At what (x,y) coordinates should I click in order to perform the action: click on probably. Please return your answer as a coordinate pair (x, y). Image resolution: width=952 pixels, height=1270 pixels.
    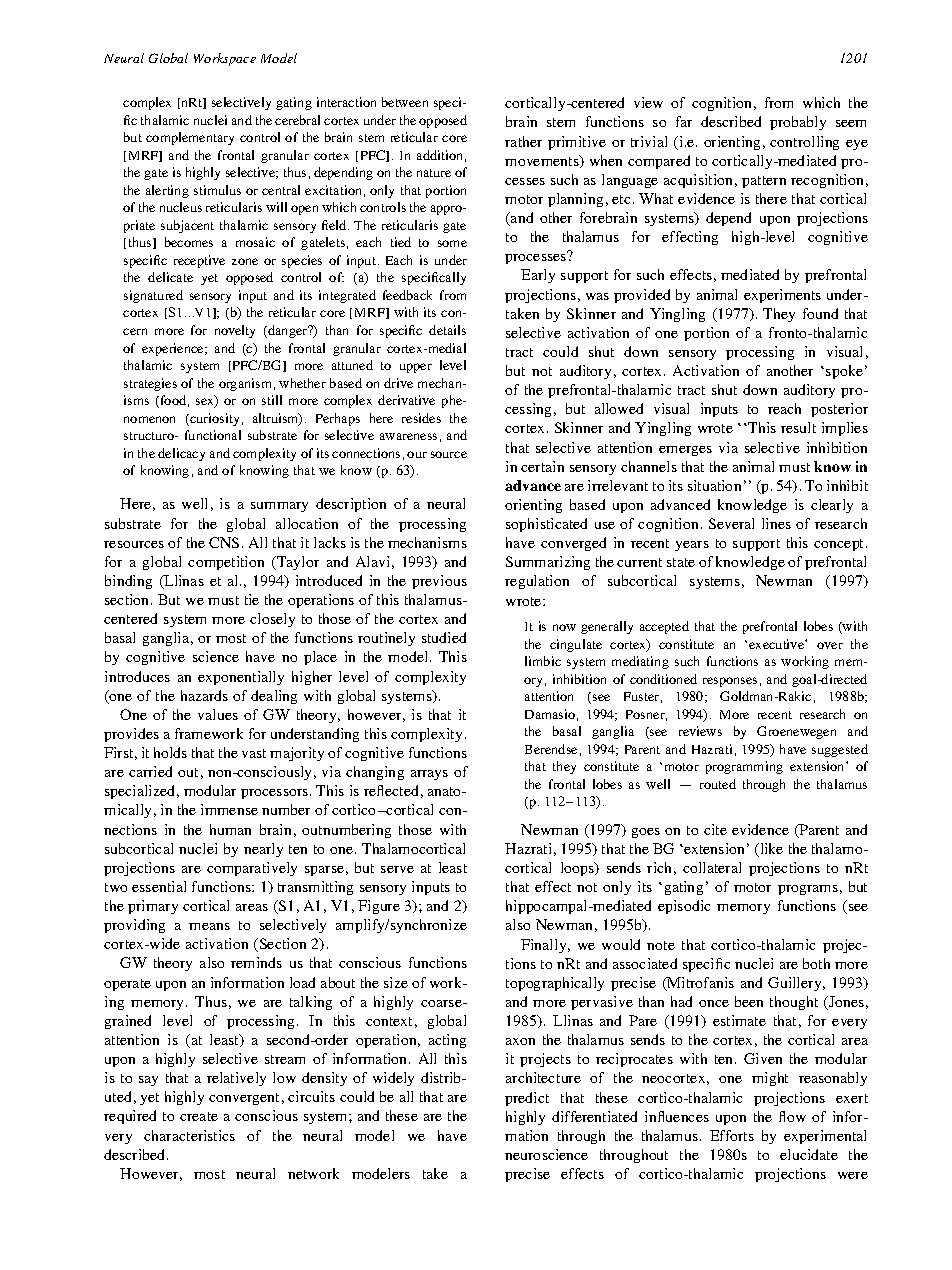
    Looking at the image, I should click on (798, 123).
